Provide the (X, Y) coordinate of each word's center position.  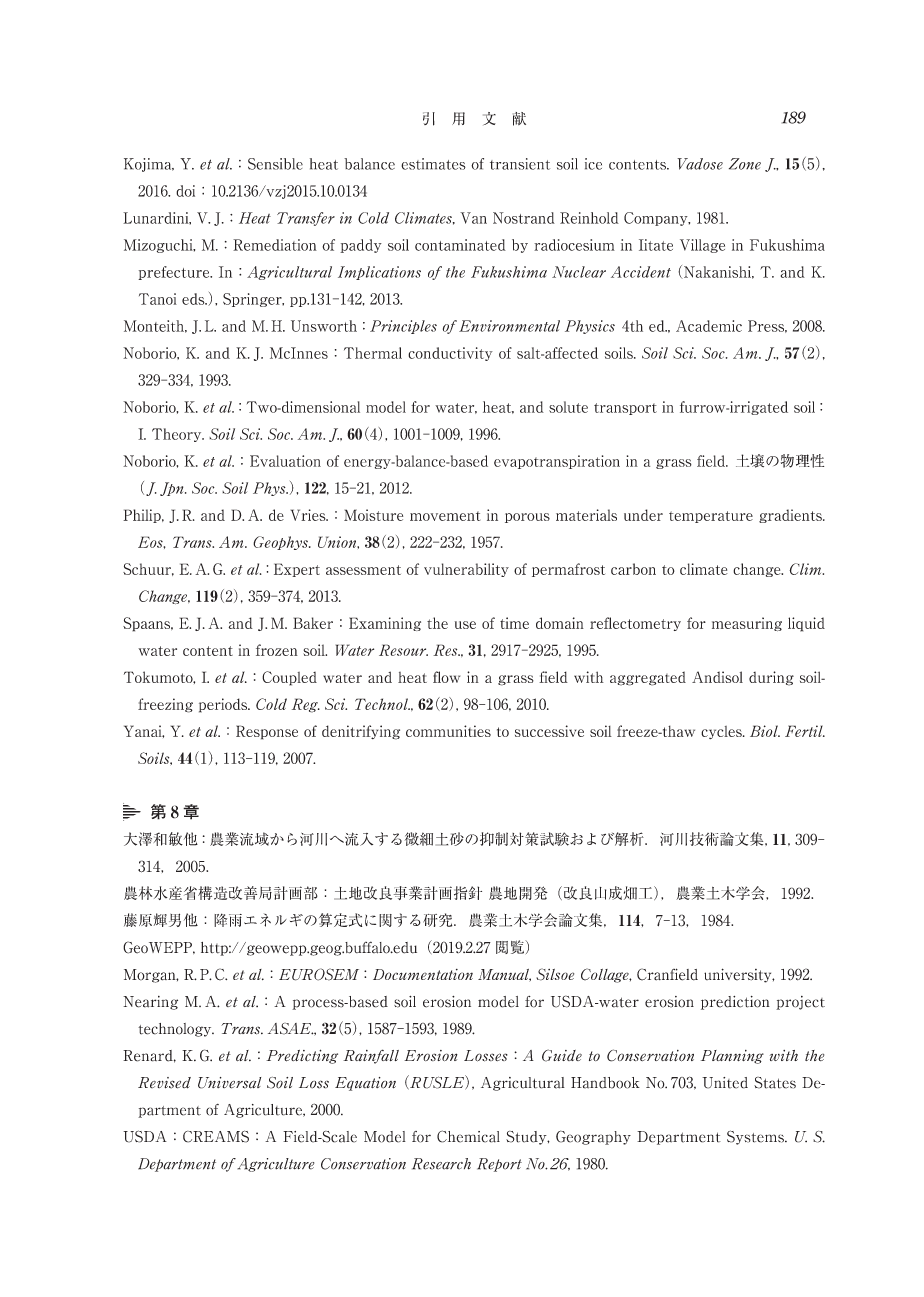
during (771, 678)
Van (473, 218)
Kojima (149, 165)
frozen (277, 650)
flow (446, 677)
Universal (229, 1083)
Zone (745, 164)
